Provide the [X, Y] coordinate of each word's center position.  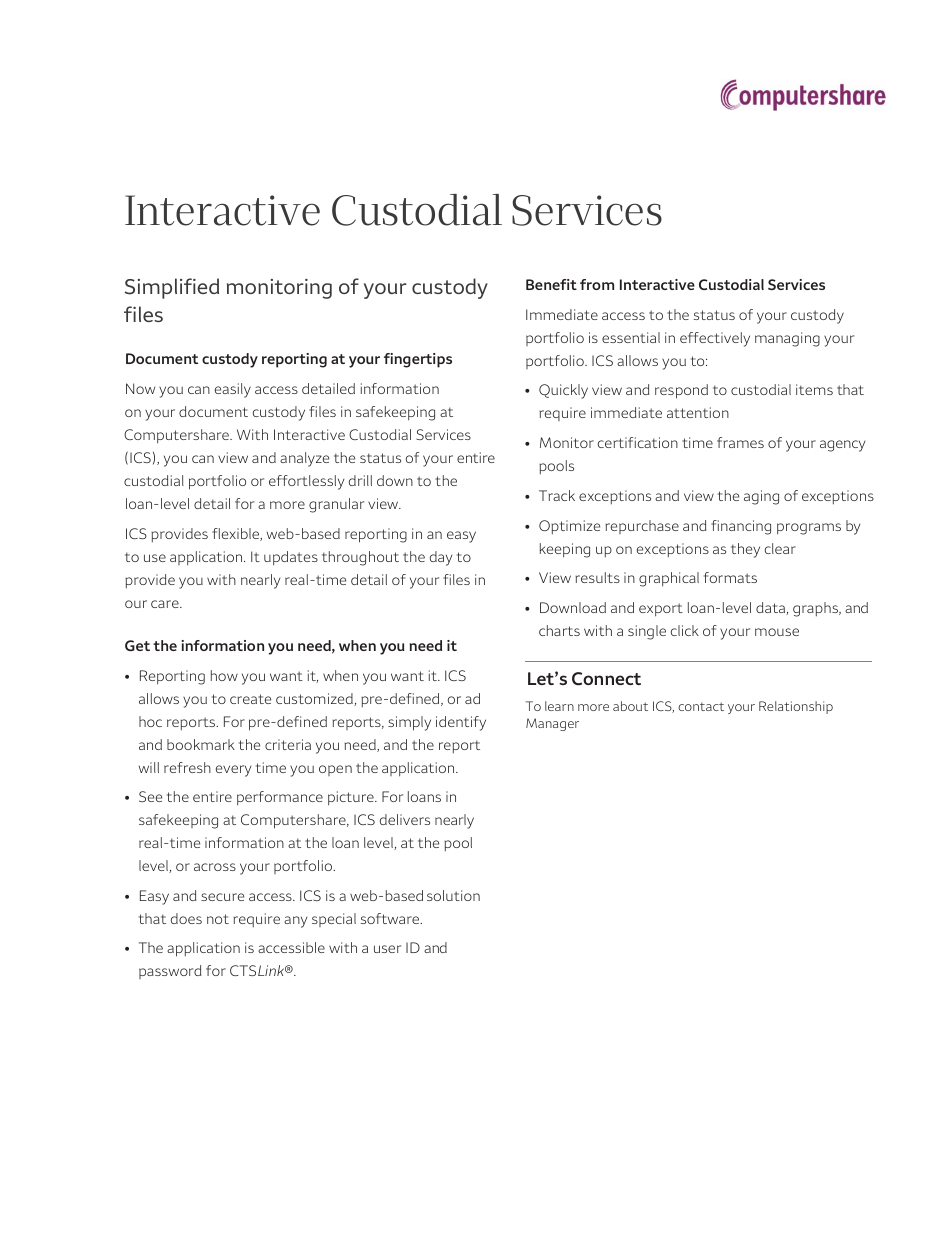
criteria [288, 744]
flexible [237, 534]
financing [741, 527]
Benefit [551, 284]
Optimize [569, 527]
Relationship [796, 707]
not [218, 919]
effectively [715, 339]
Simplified [171, 288]
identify [461, 723]
